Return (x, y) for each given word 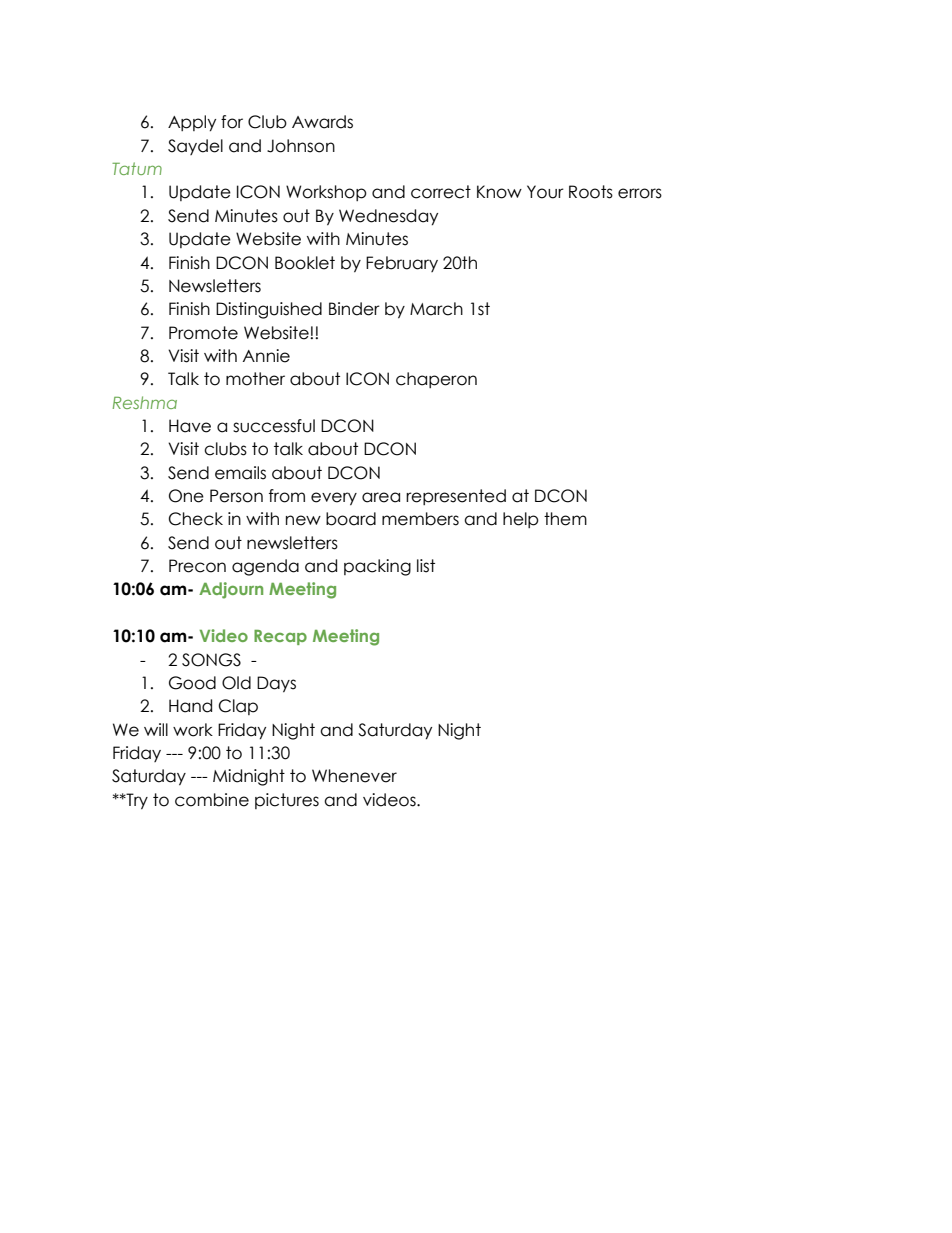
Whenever (354, 776)
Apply (192, 123)
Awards (322, 122)
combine (212, 800)
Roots (591, 192)
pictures (287, 801)
